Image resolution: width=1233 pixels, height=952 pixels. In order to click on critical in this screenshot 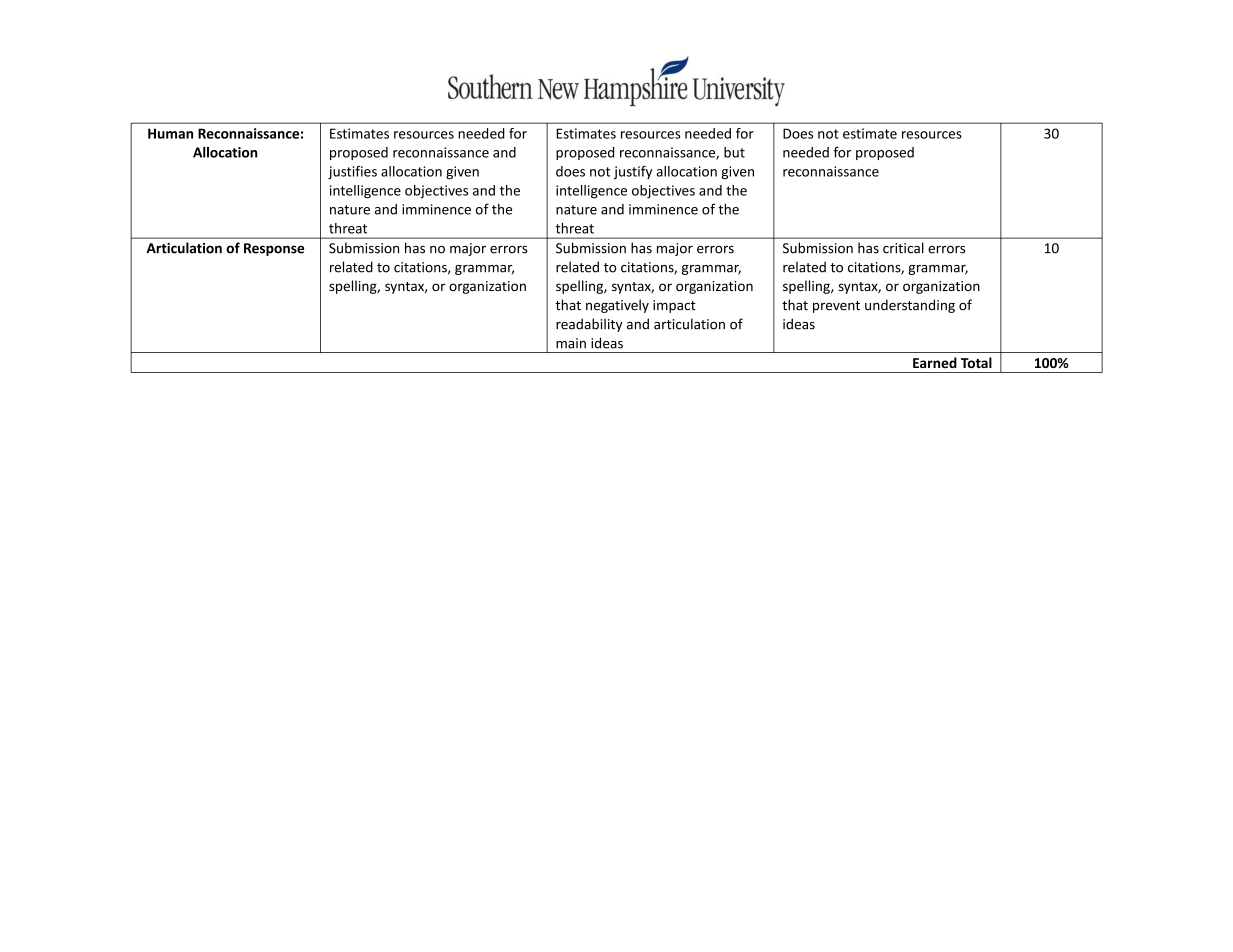, I will do `click(903, 248)`.
